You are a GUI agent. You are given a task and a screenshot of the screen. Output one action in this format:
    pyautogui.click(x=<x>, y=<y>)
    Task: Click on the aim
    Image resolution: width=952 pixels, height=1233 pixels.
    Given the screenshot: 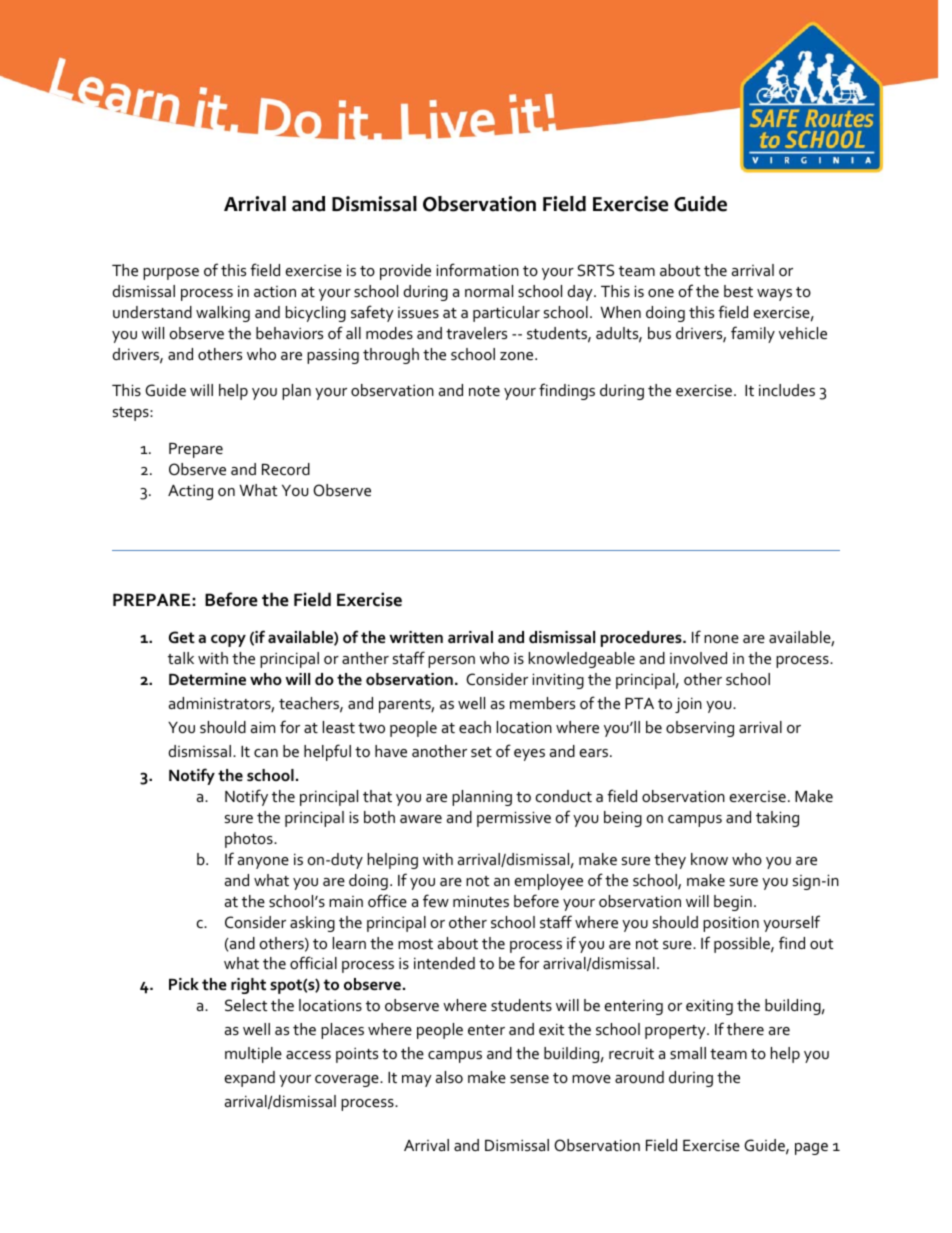 What is the action you would take?
    pyautogui.click(x=263, y=727)
